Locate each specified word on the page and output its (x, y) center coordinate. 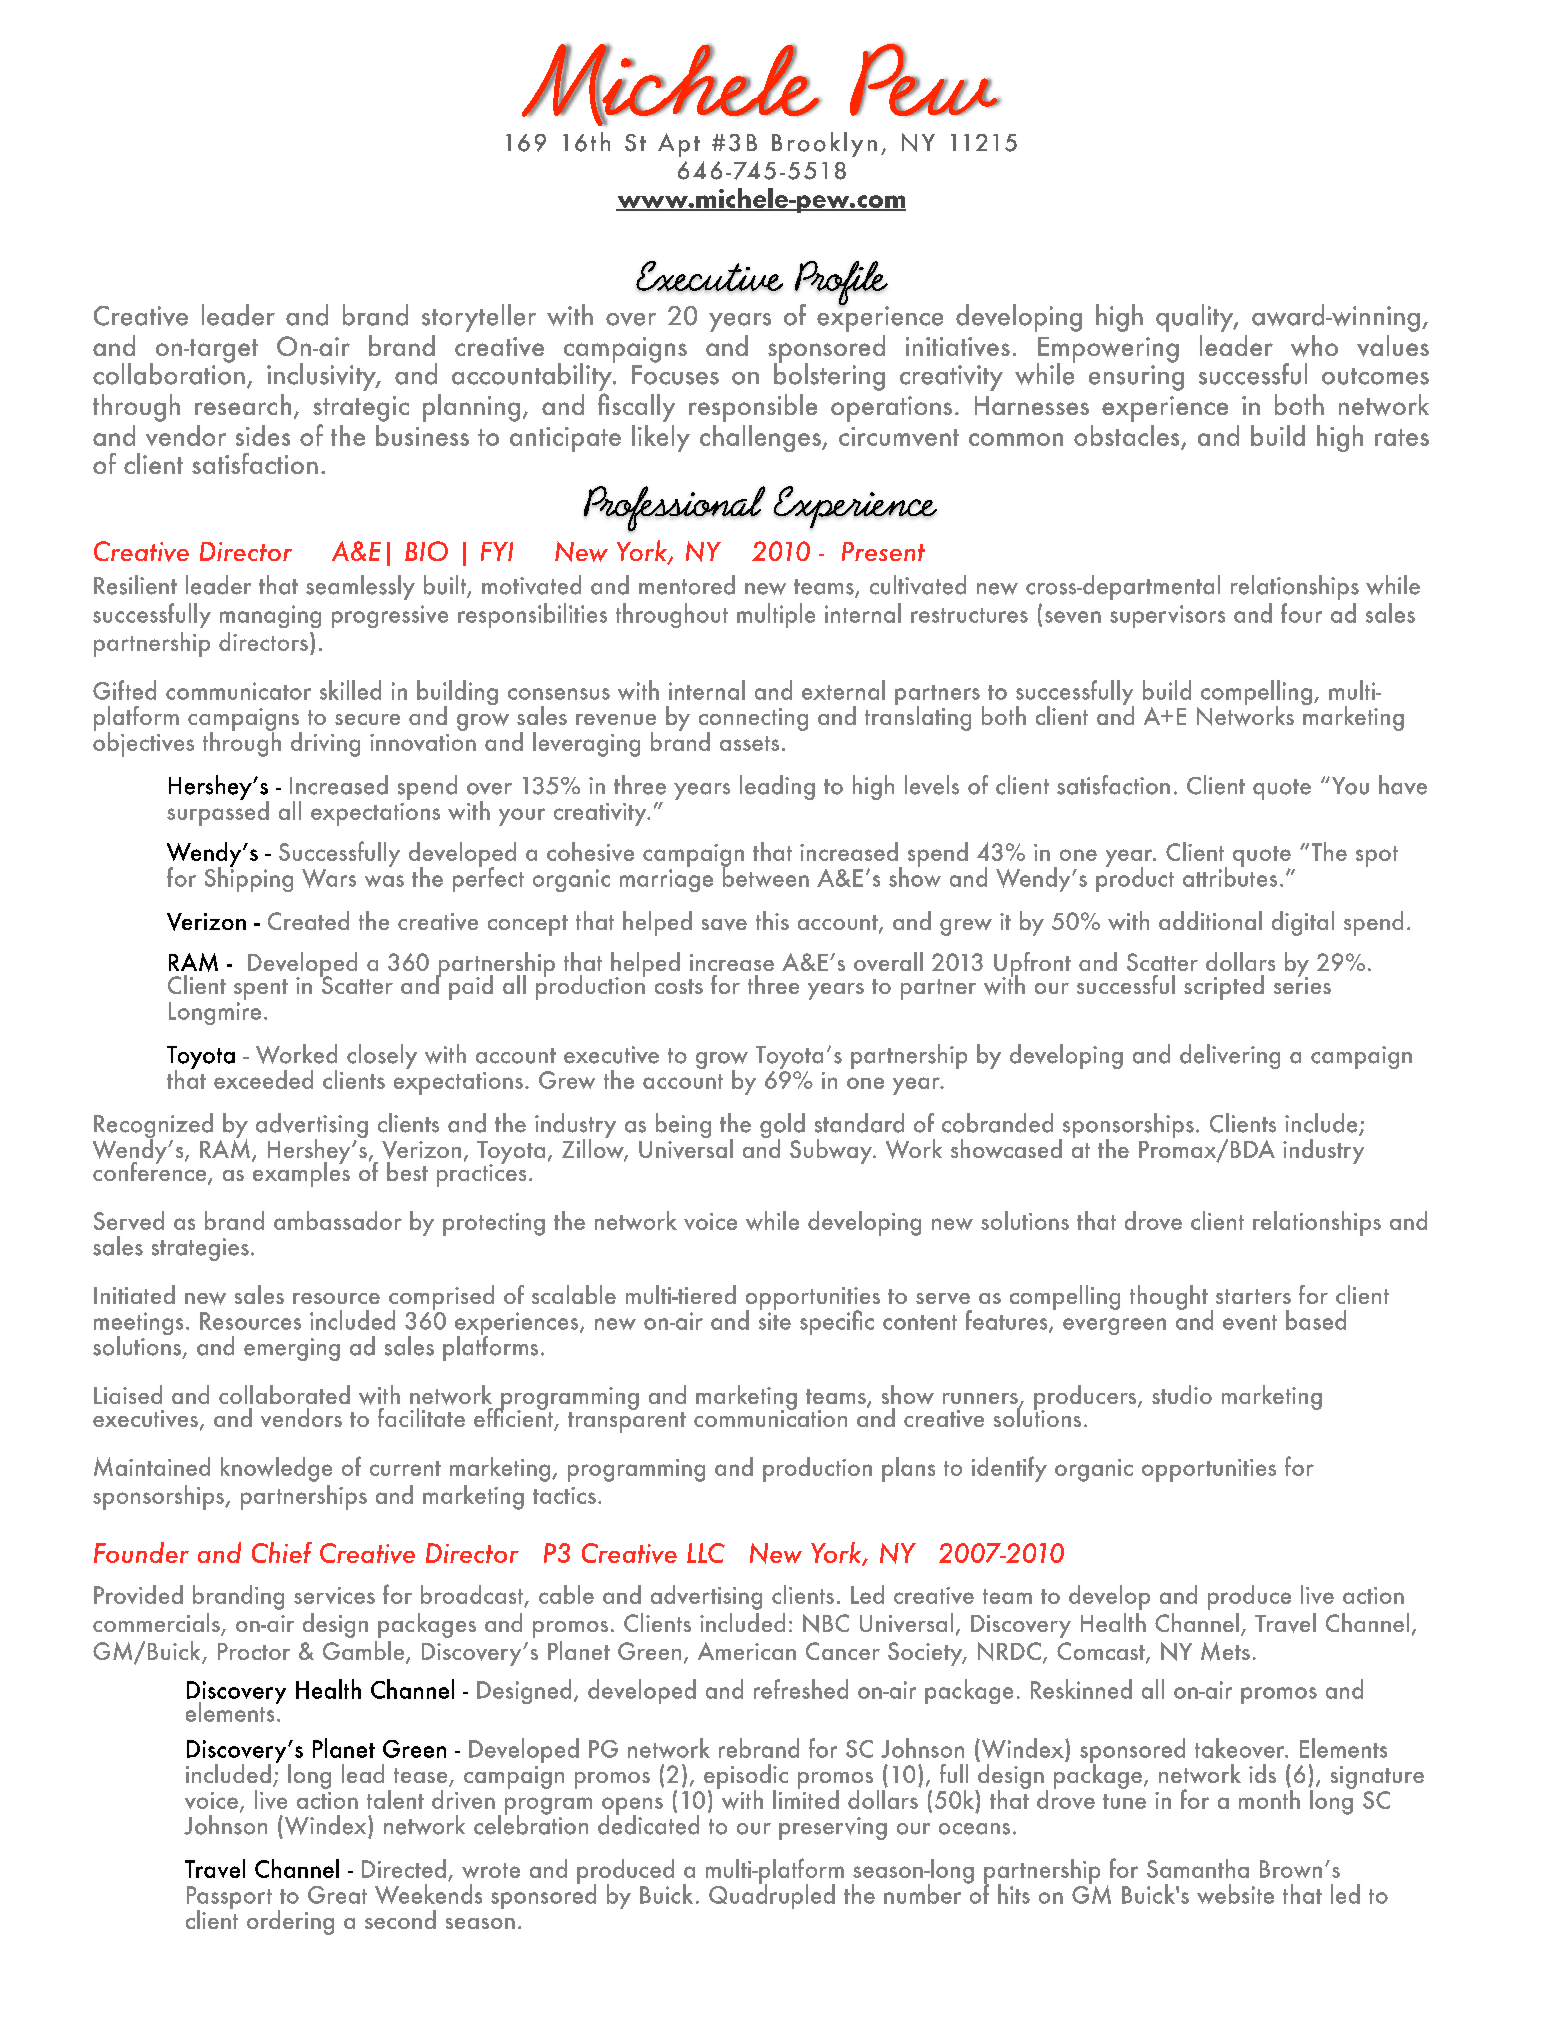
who (1314, 346)
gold (782, 1127)
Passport (229, 1899)
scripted (1224, 987)
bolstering (829, 376)
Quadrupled (772, 1895)
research (243, 404)
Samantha (1198, 1868)
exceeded (263, 1079)
